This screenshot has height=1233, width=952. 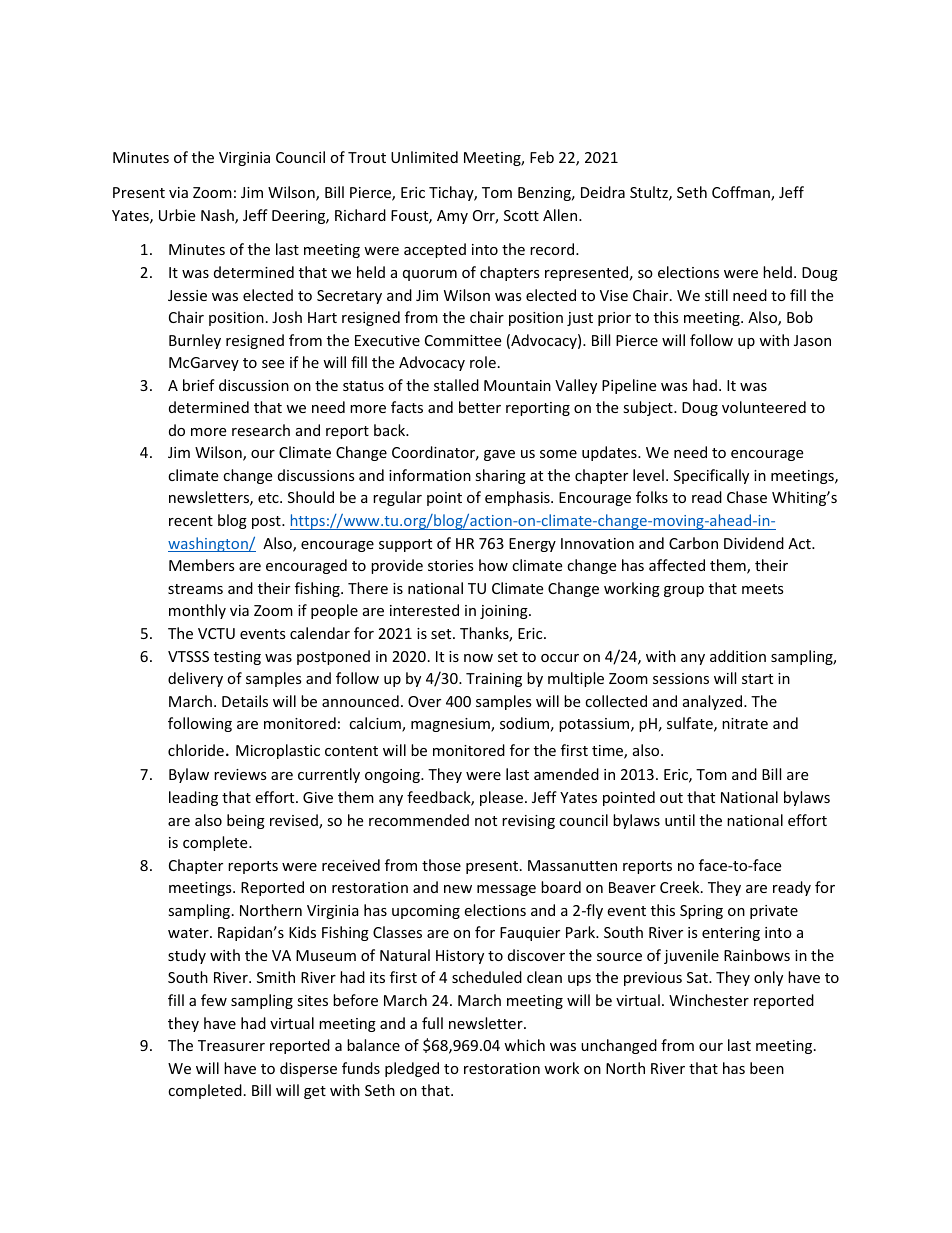 I want to click on been, so click(x=767, y=1068).
